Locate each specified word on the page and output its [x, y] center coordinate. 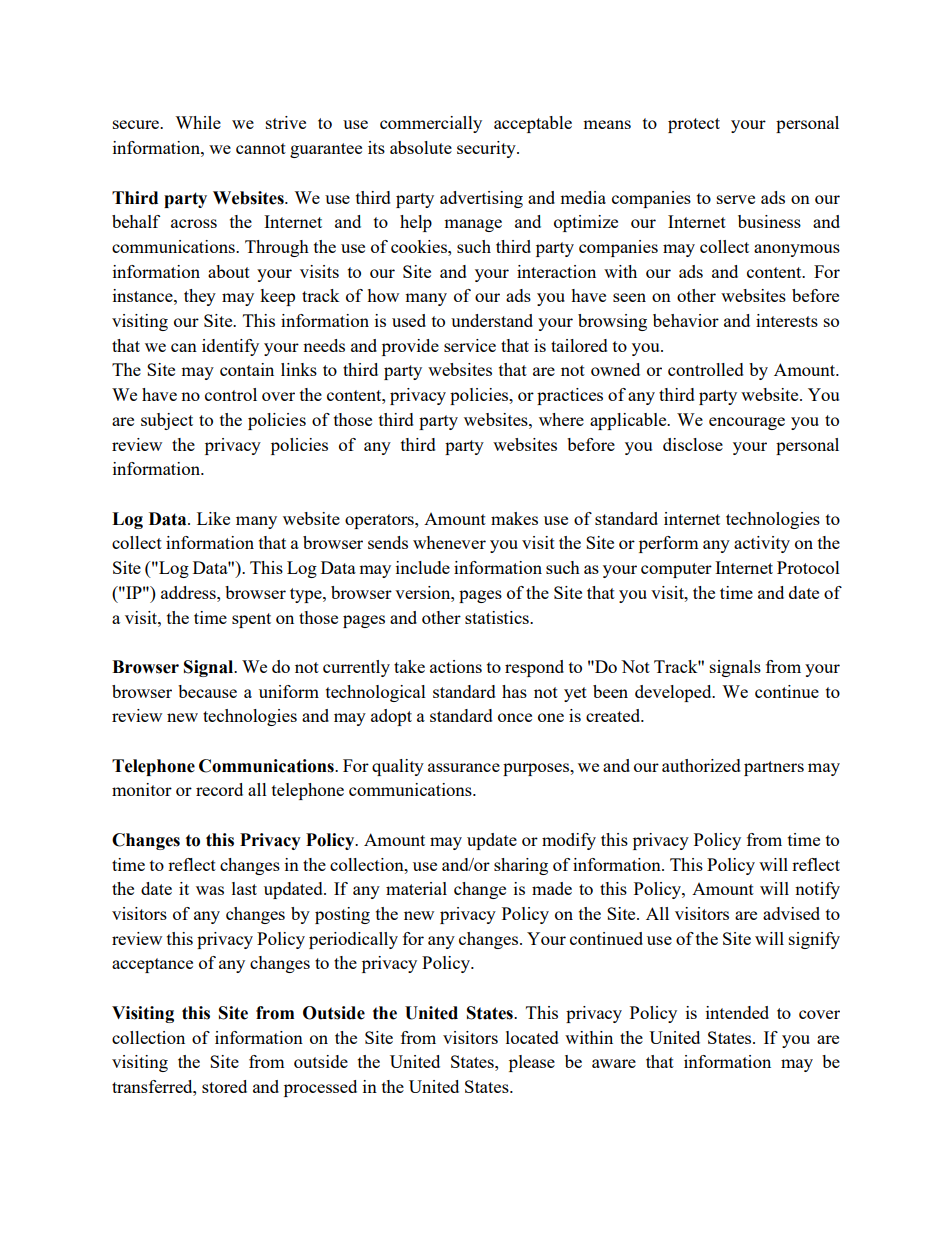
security [487, 149]
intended [737, 1012]
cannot [261, 148]
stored [224, 1086]
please [532, 1063]
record [219, 789]
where [561, 419]
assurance [464, 767]
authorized [701, 765]
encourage [747, 423]
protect [694, 125]
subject [167, 421]
